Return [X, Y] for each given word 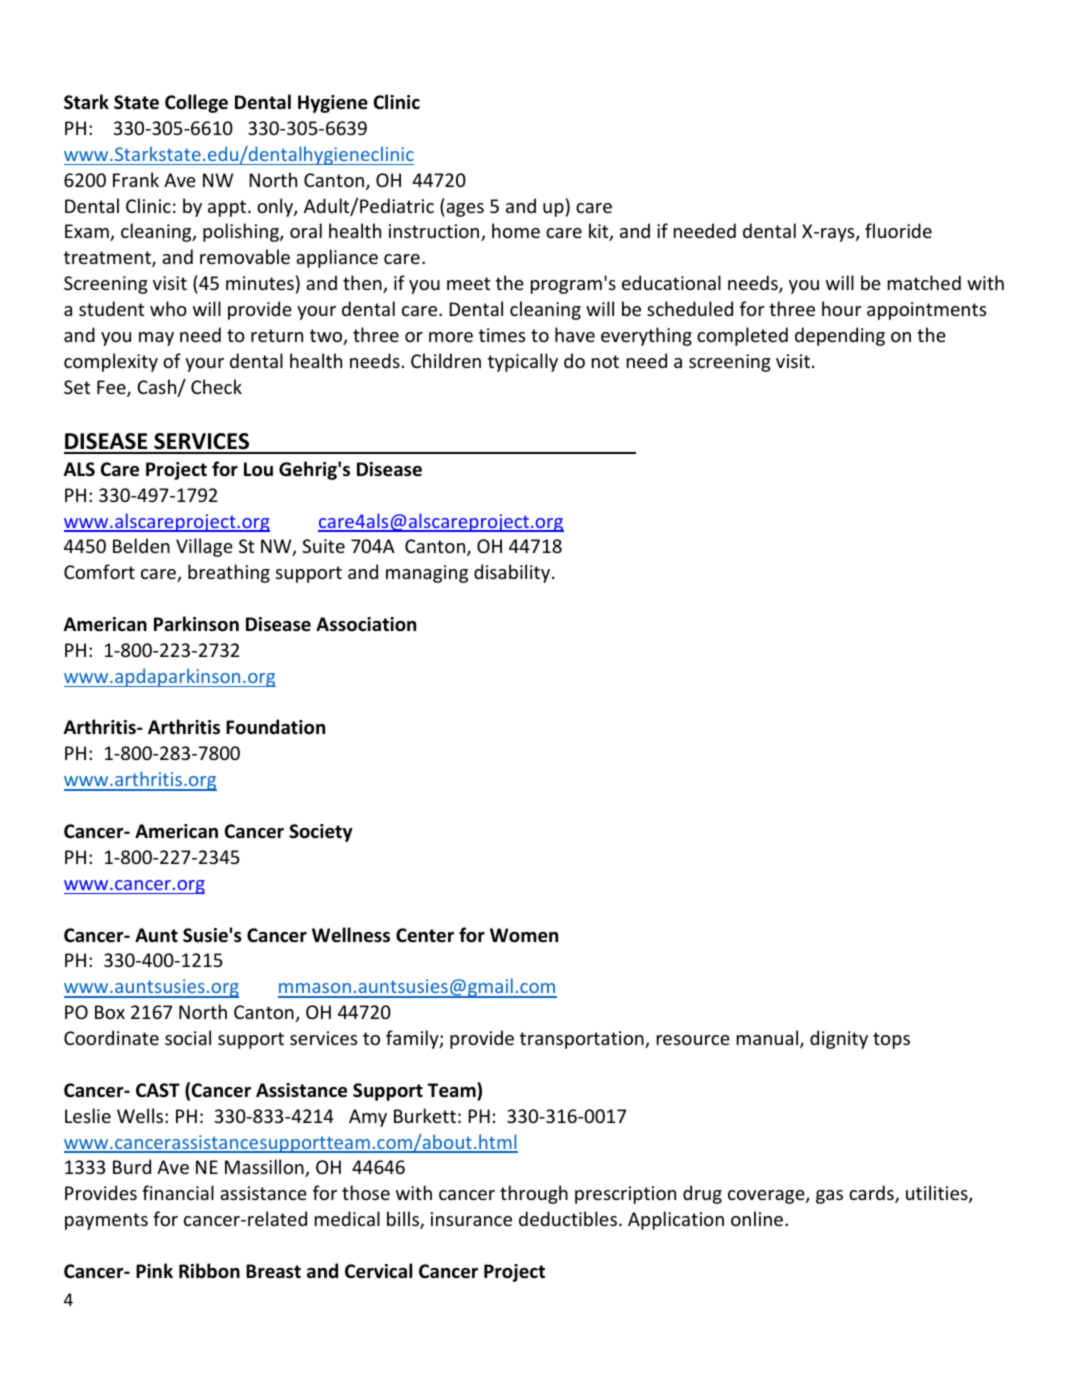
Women [524, 935]
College [196, 103]
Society [321, 833]
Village [204, 547]
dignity [839, 1039]
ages [465, 210]
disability [513, 573]
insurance [471, 1219]
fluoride [898, 230]
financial [178, 1192]
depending [840, 336]
